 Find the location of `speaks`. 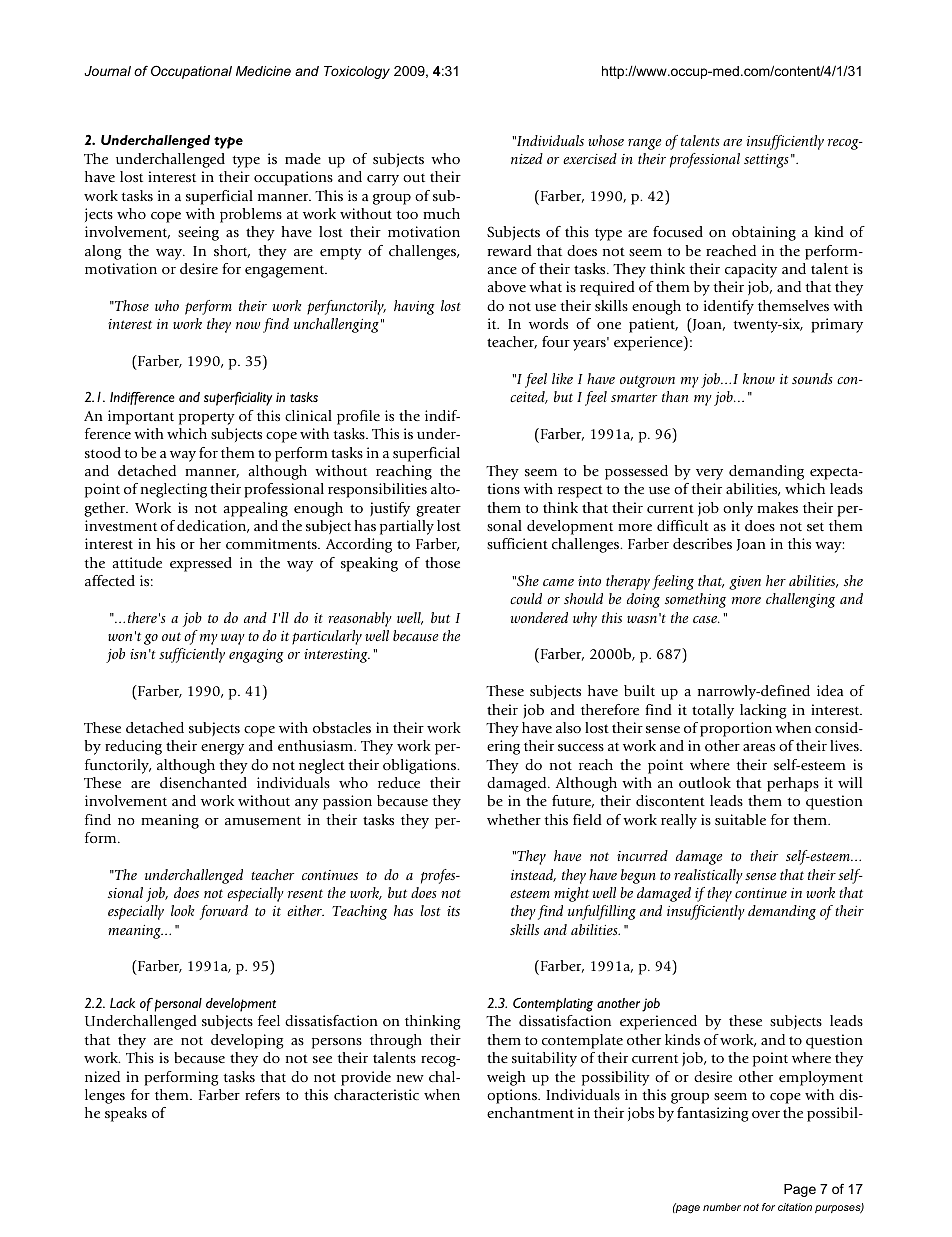

speaks is located at coordinates (126, 1114).
